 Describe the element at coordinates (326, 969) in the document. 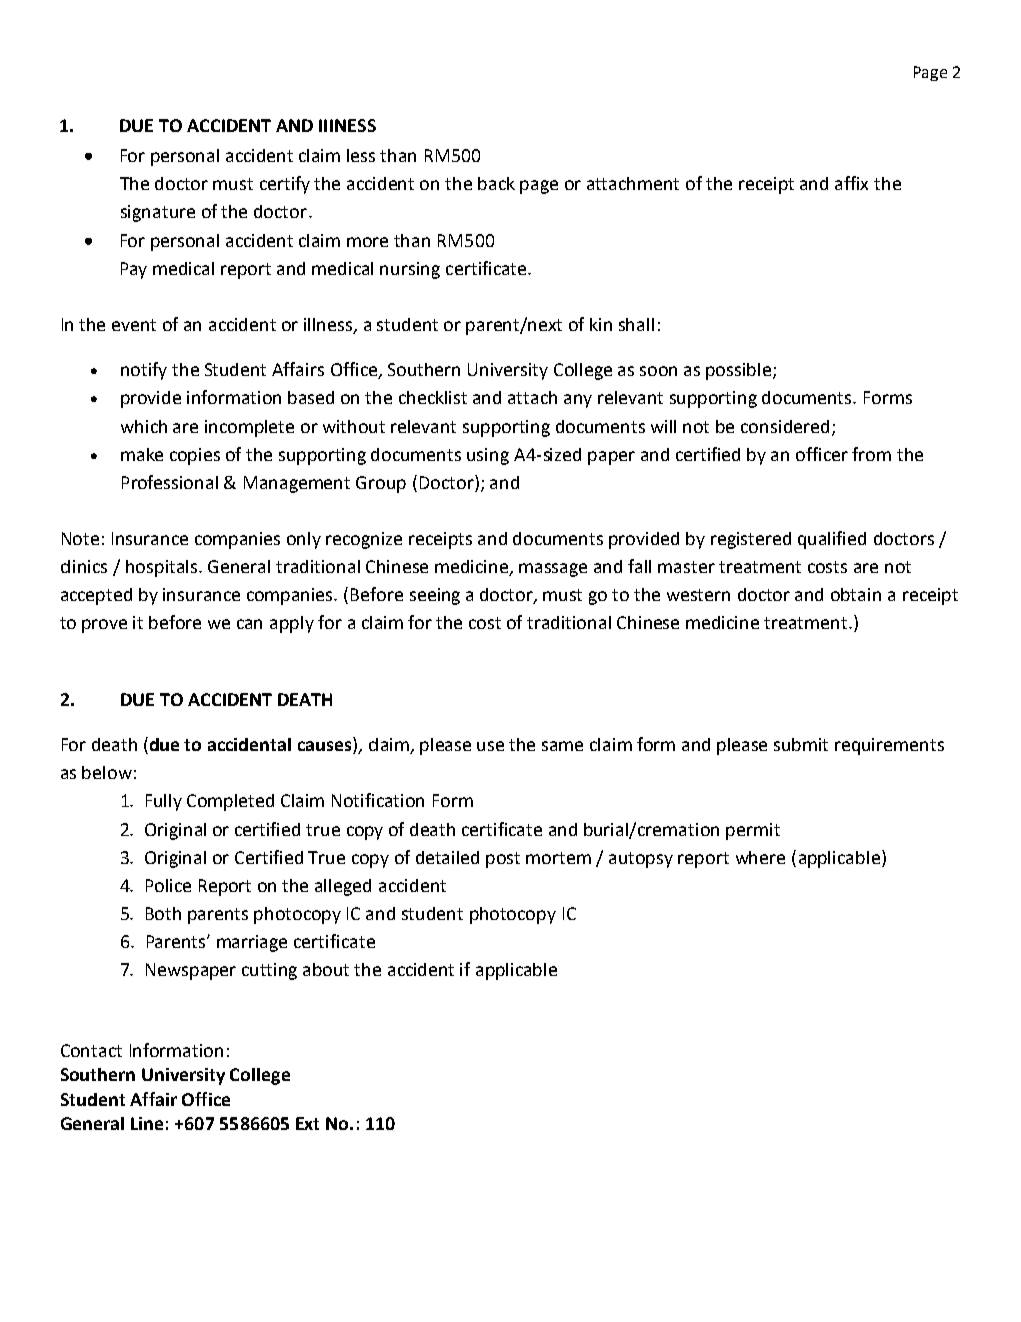

I see `about` at that location.
